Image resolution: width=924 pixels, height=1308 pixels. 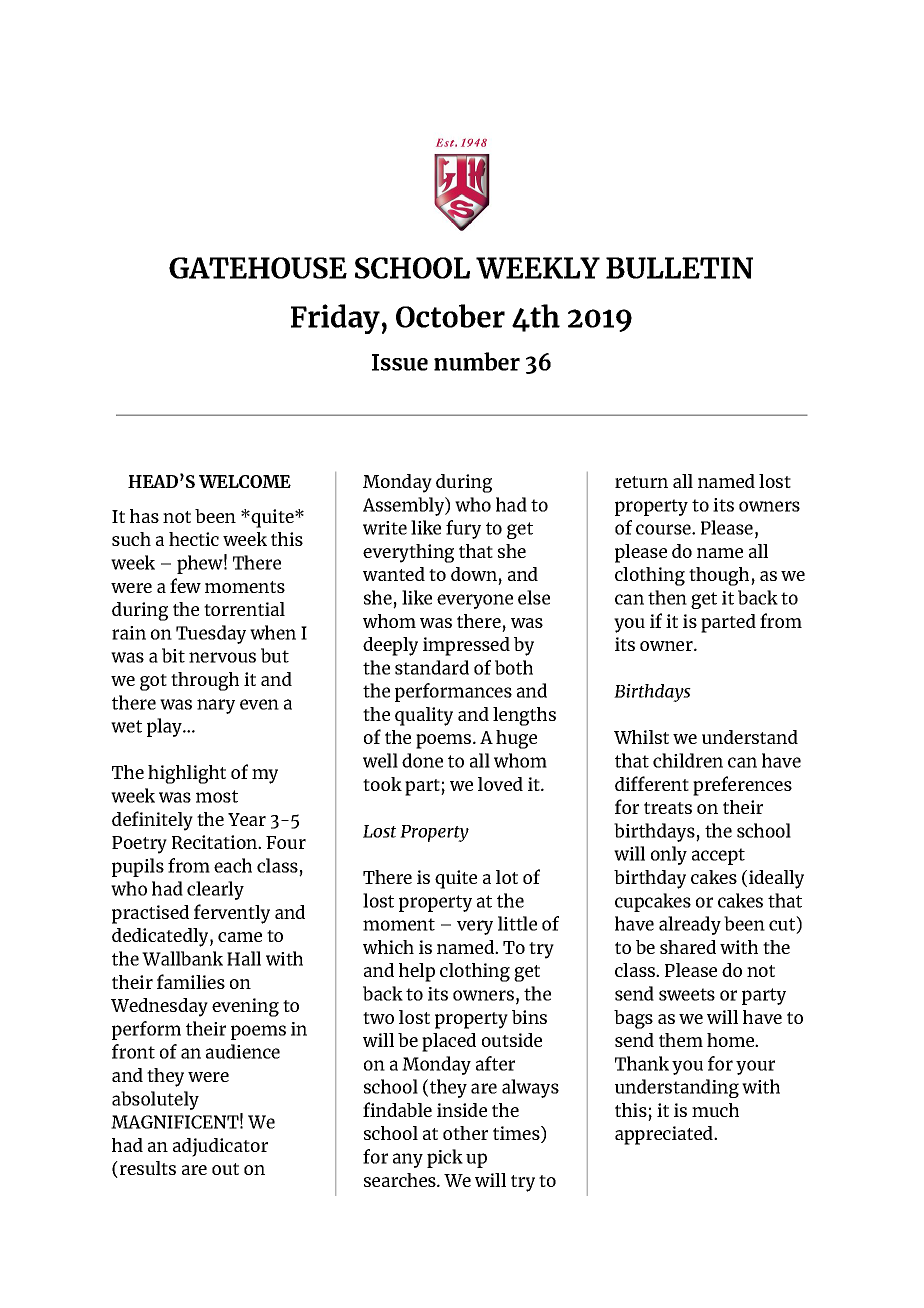 I want to click on nary, so click(x=216, y=706).
